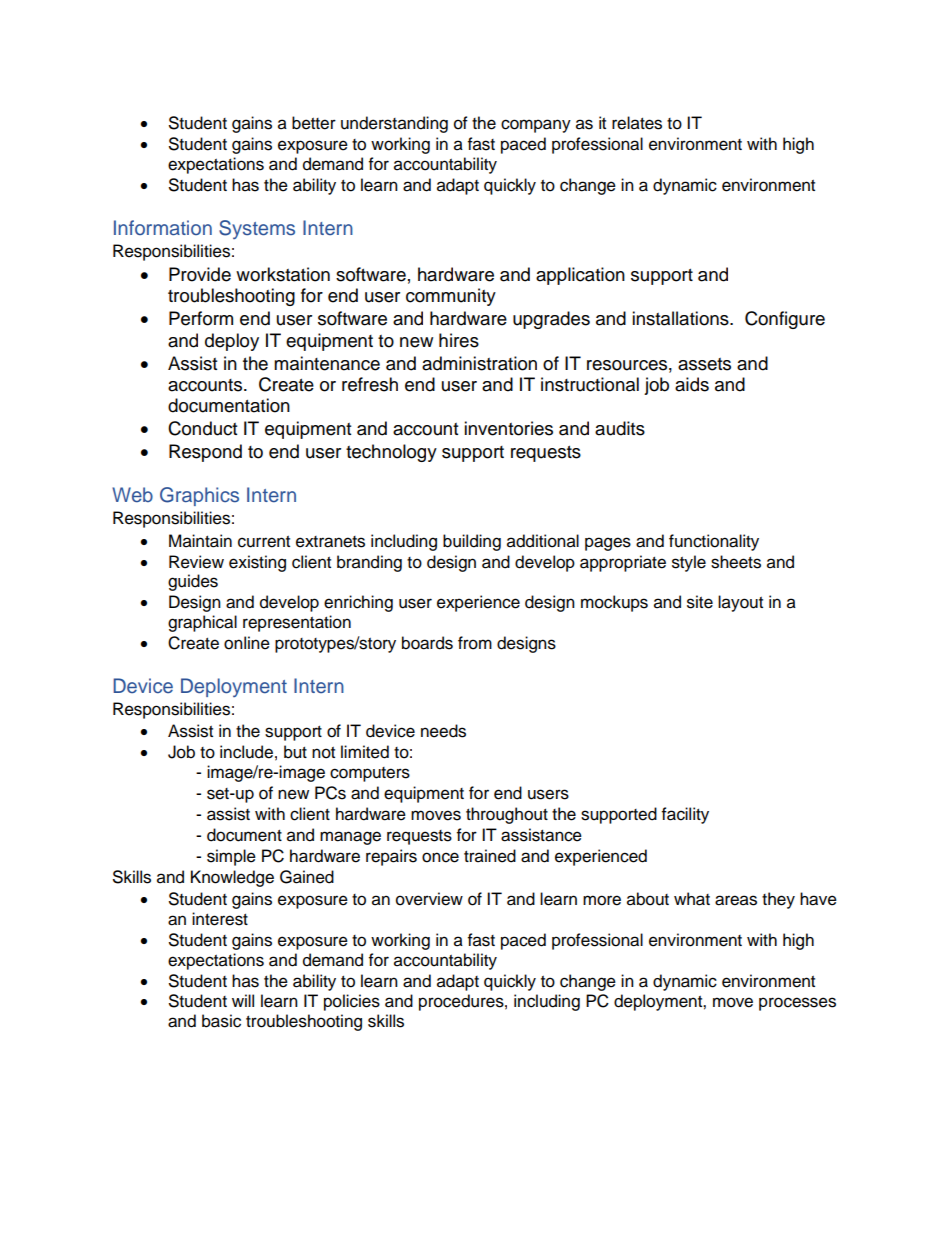 This screenshot has height=1233, width=952. I want to click on company, so click(536, 126).
